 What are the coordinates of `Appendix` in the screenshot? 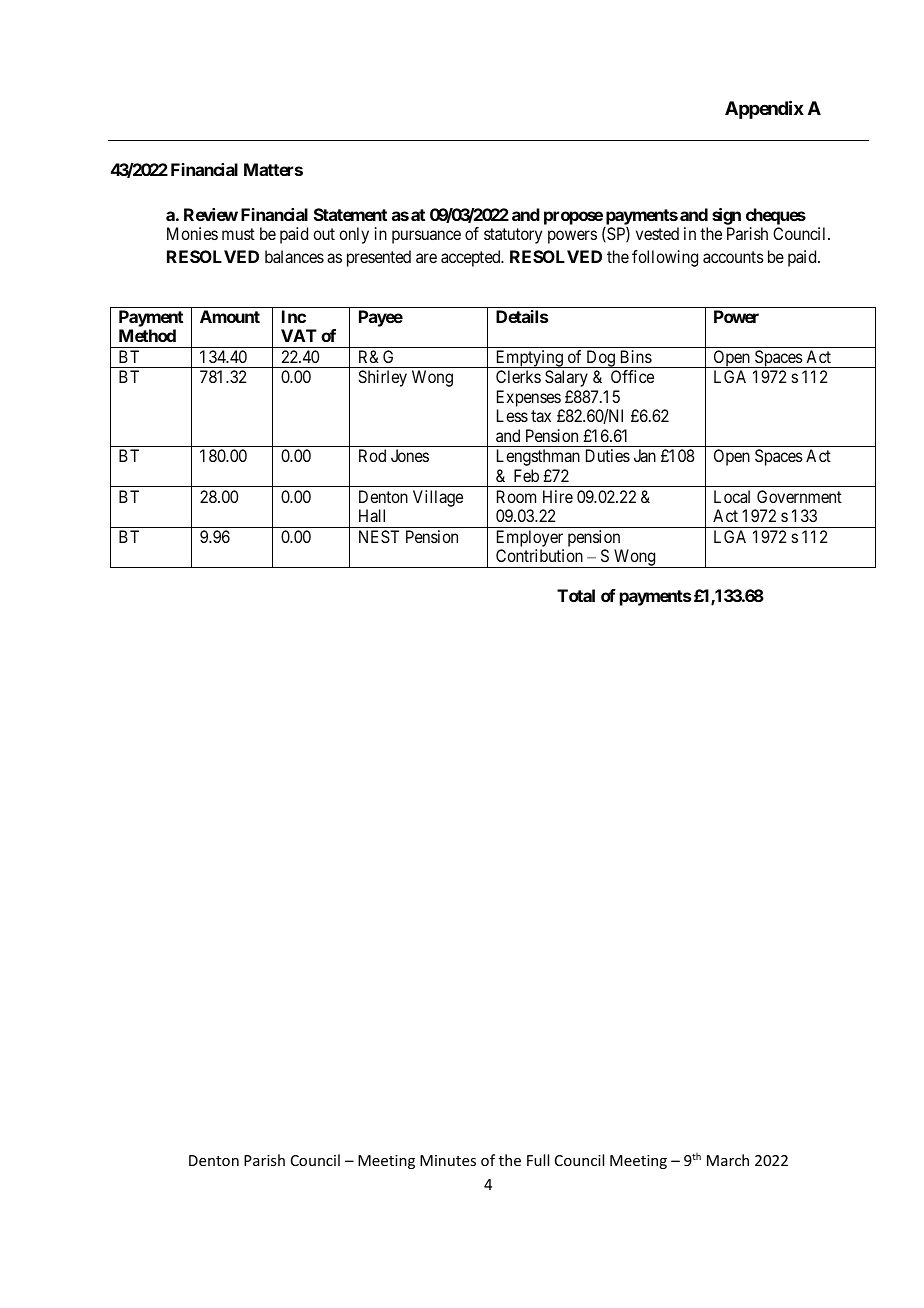 It's located at (764, 109).
